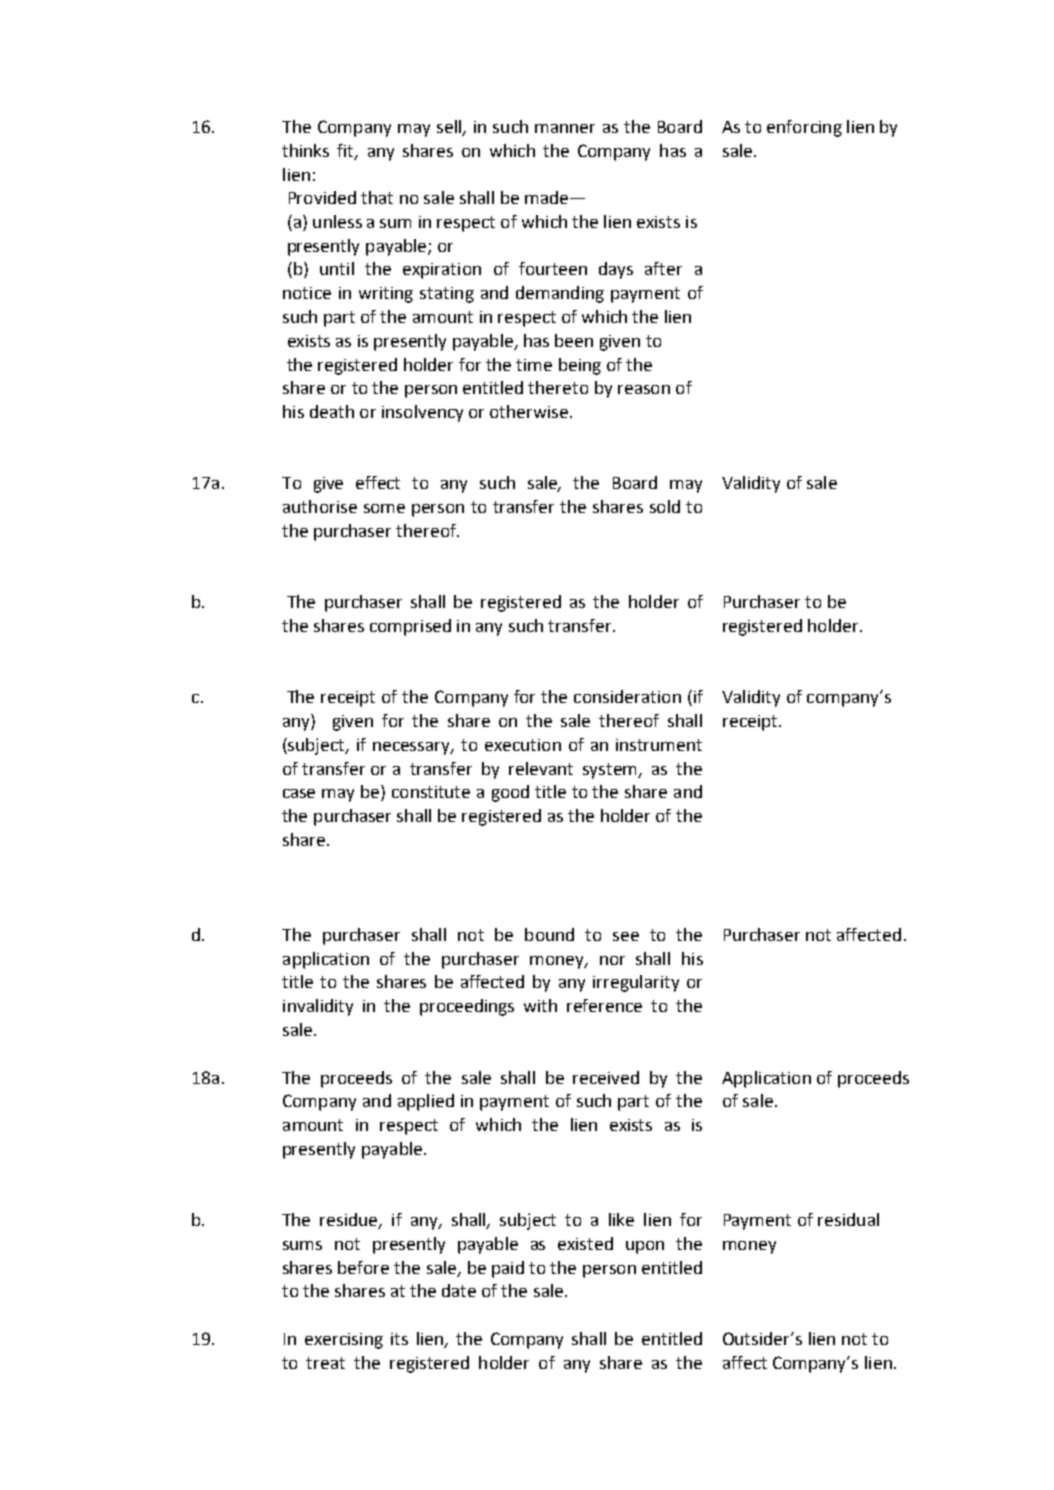  I want to click on relevant, so click(541, 768).
